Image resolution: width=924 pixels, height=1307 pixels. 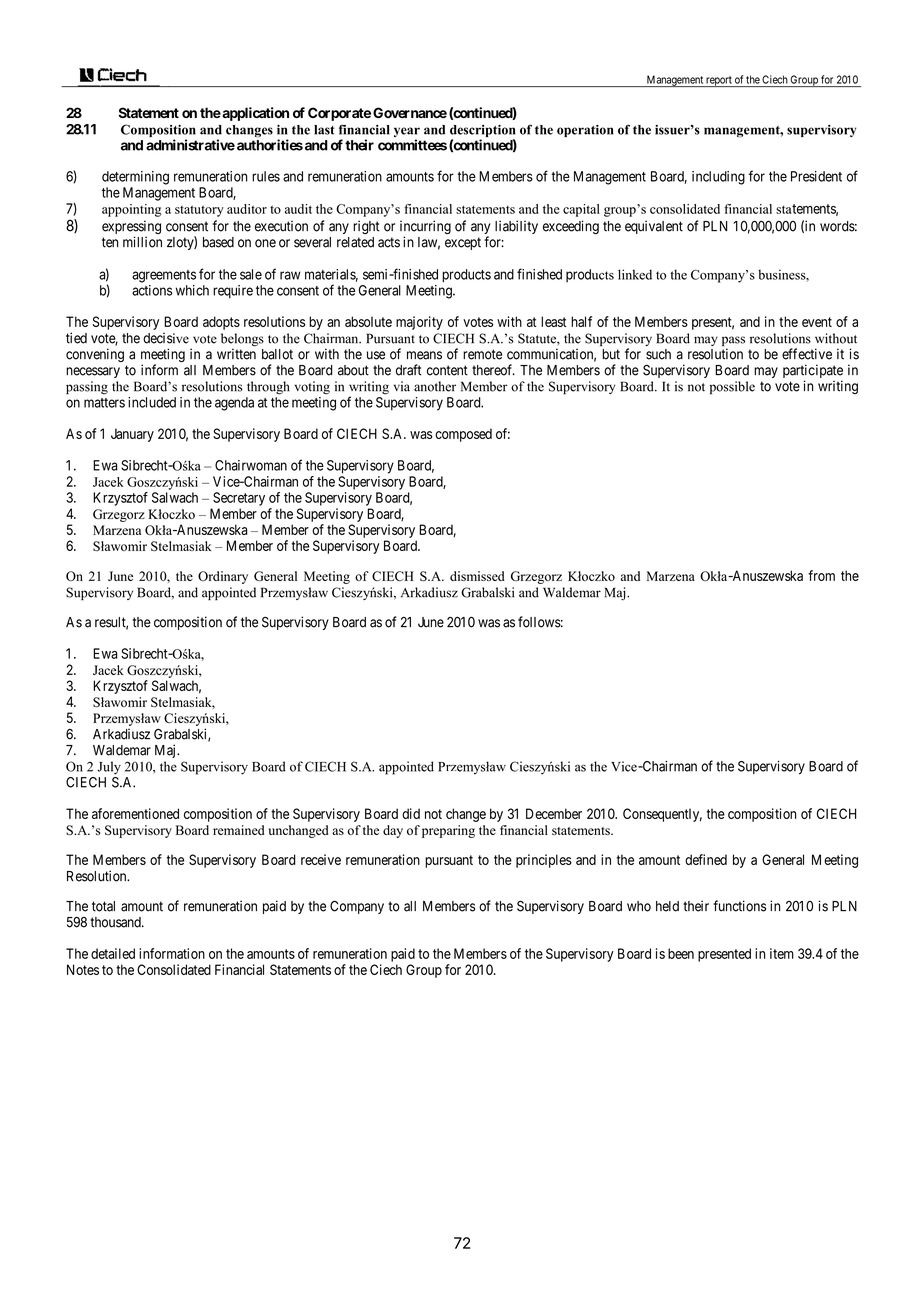 What do you see at coordinates (435, 386) in the document?
I see `another` at bounding box center [435, 386].
